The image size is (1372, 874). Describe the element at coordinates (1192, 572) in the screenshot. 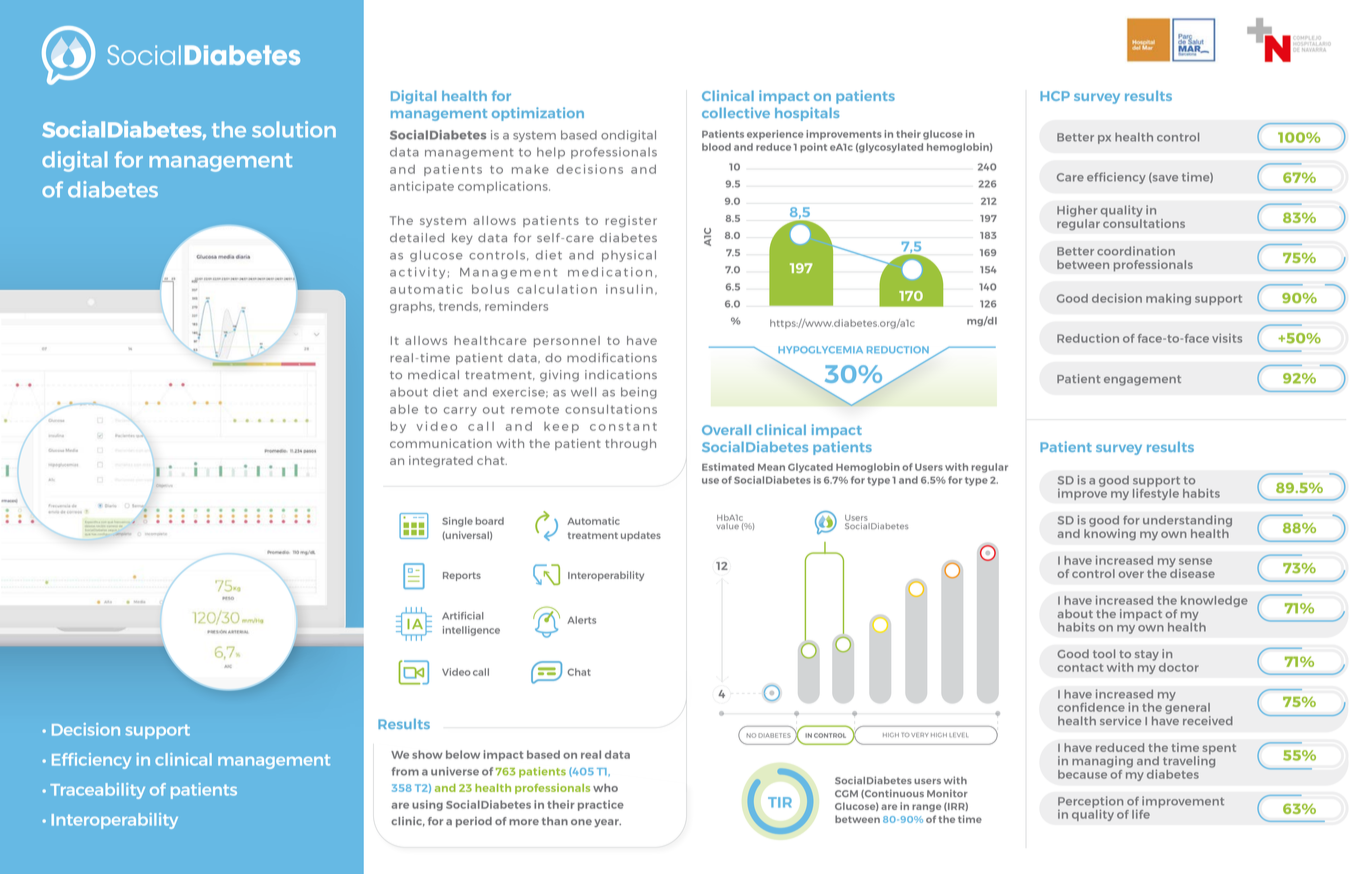

I see `disease` at that location.
